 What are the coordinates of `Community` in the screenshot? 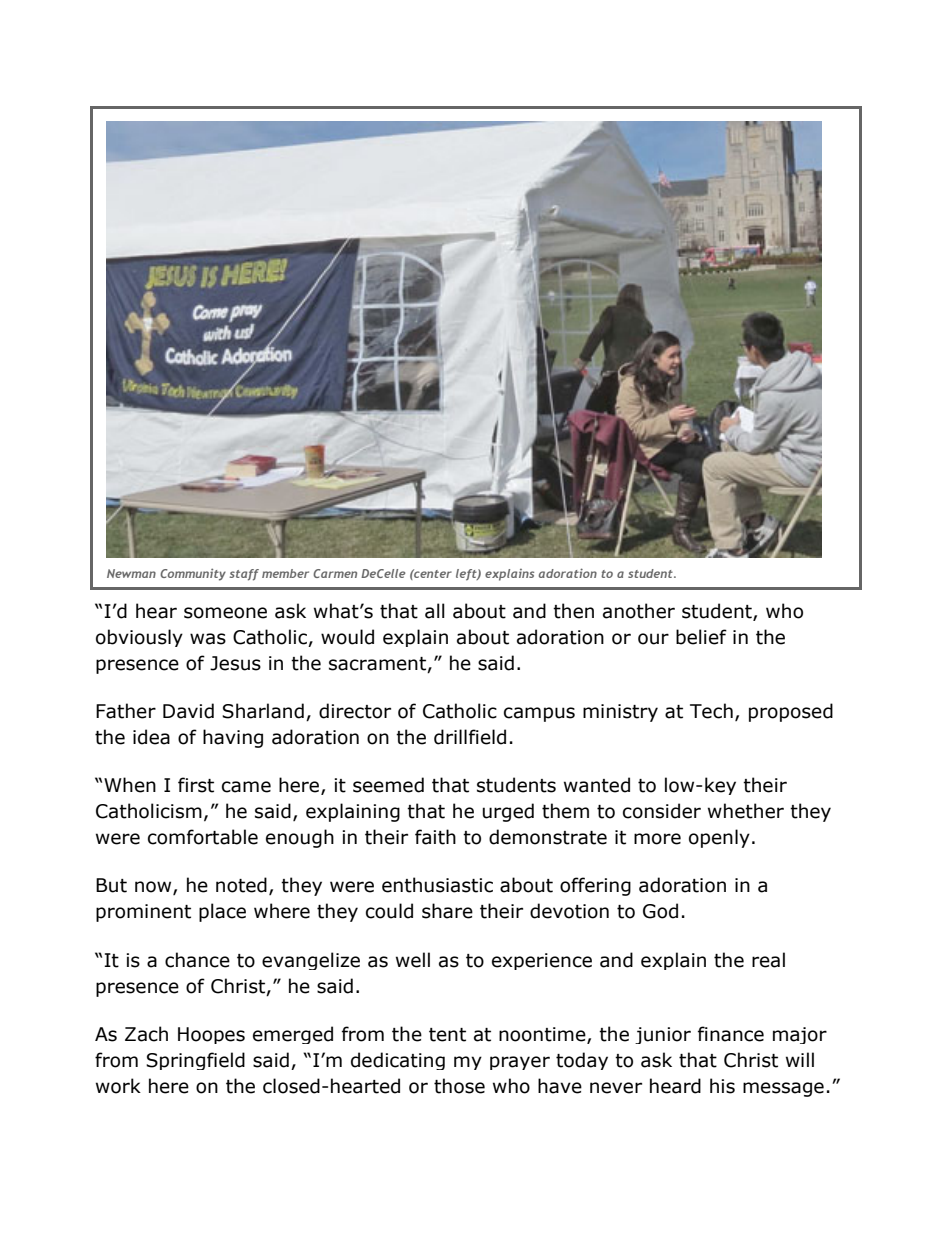 It's located at (193, 574).
